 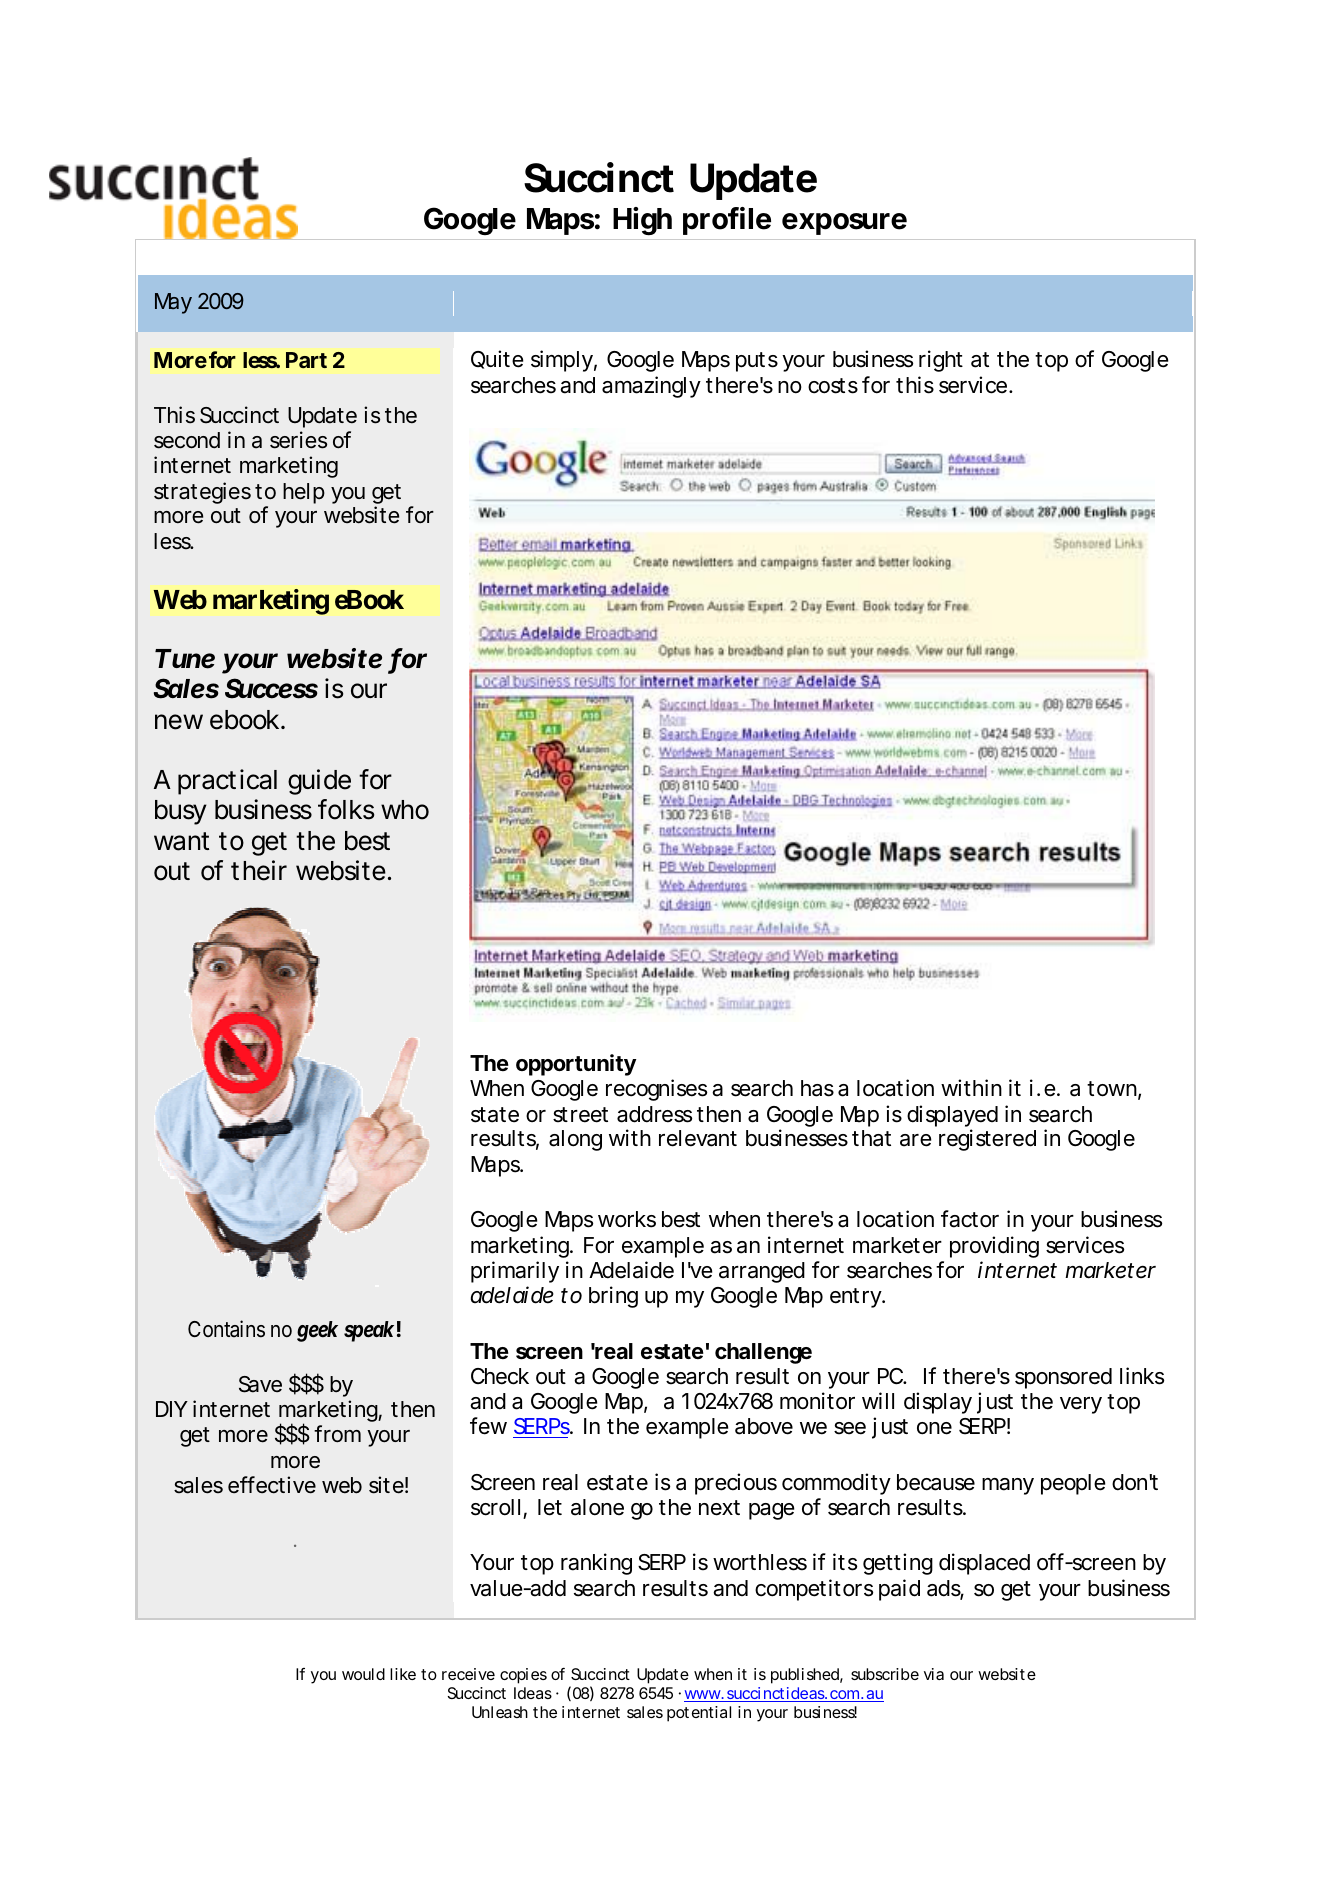 I want to click on right, so click(x=941, y=361).
